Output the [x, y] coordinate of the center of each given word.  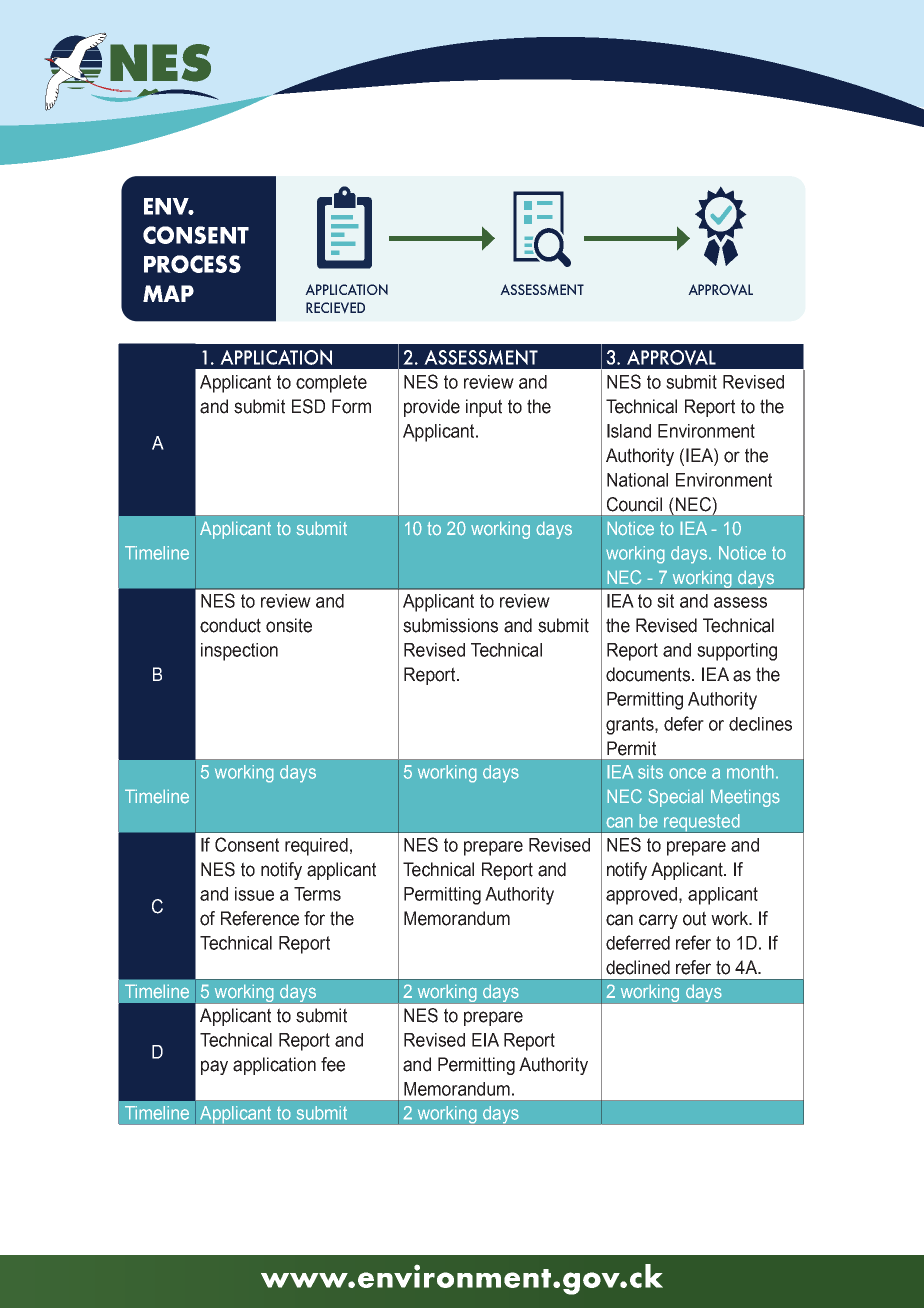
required [316, 847]
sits [650, 772]
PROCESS [192, 264]
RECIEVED [335, 308]
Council [634, 504]
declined [638, 967]
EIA [485, 1040]
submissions [450, 625]
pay [214, 1067]
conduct [230, 625]
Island [629, 431]
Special [675, 798]
